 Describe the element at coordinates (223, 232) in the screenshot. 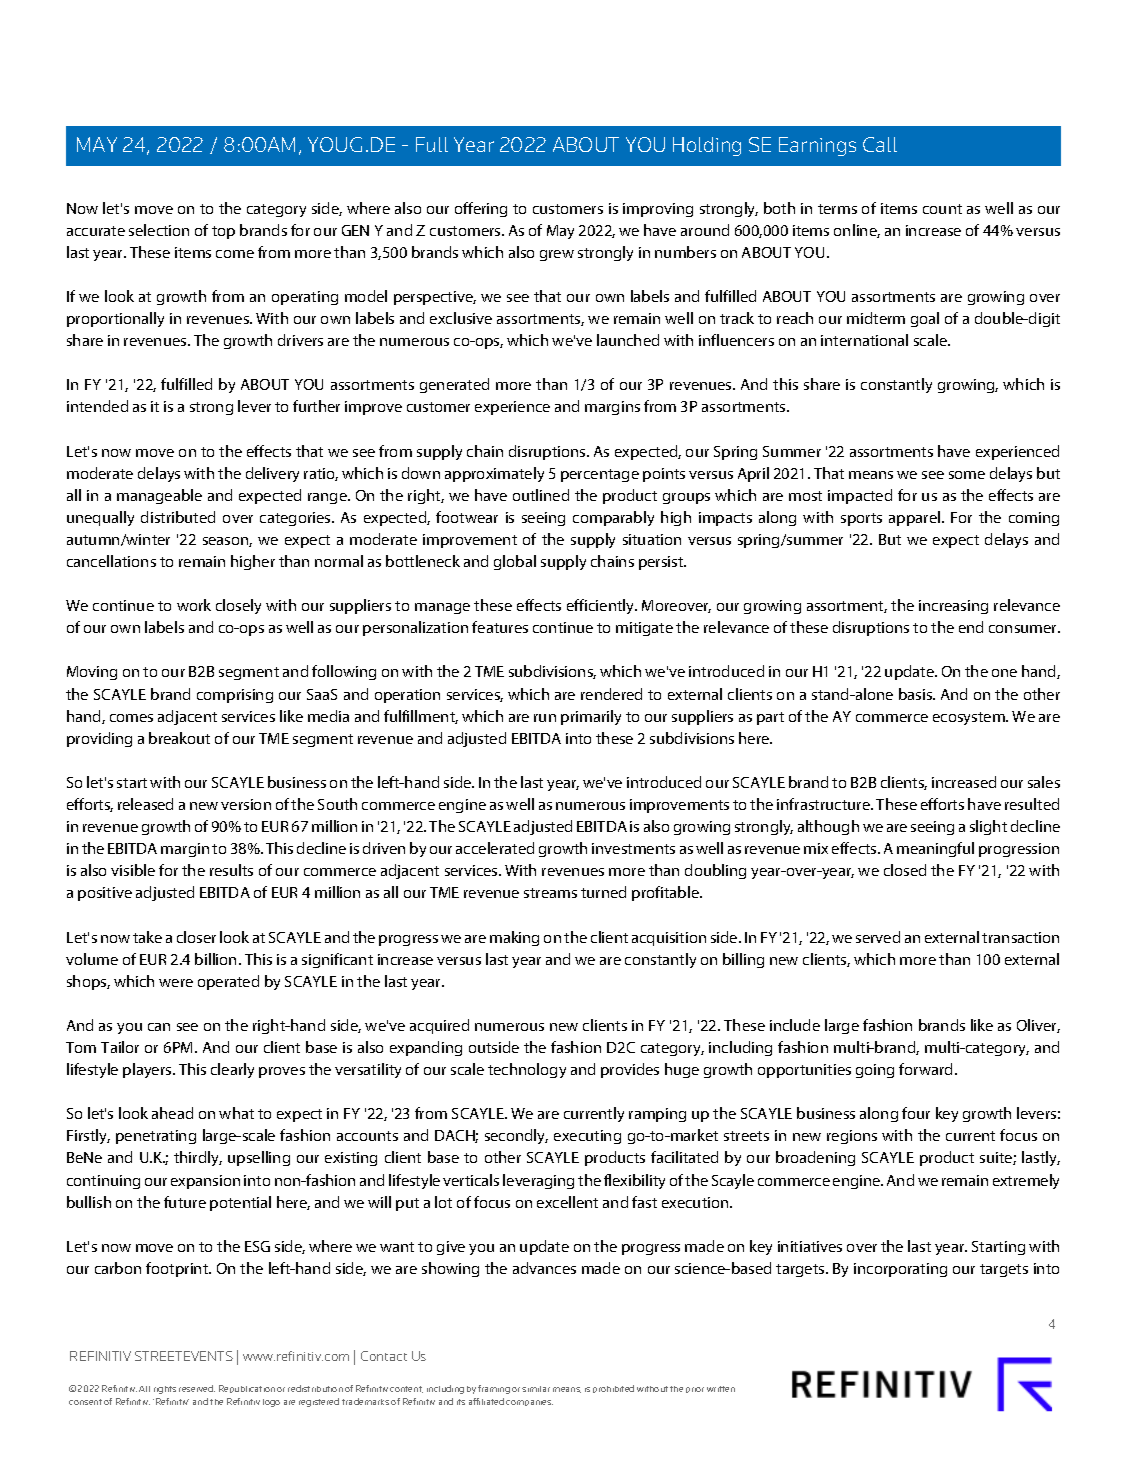

I see `top` at that location.
